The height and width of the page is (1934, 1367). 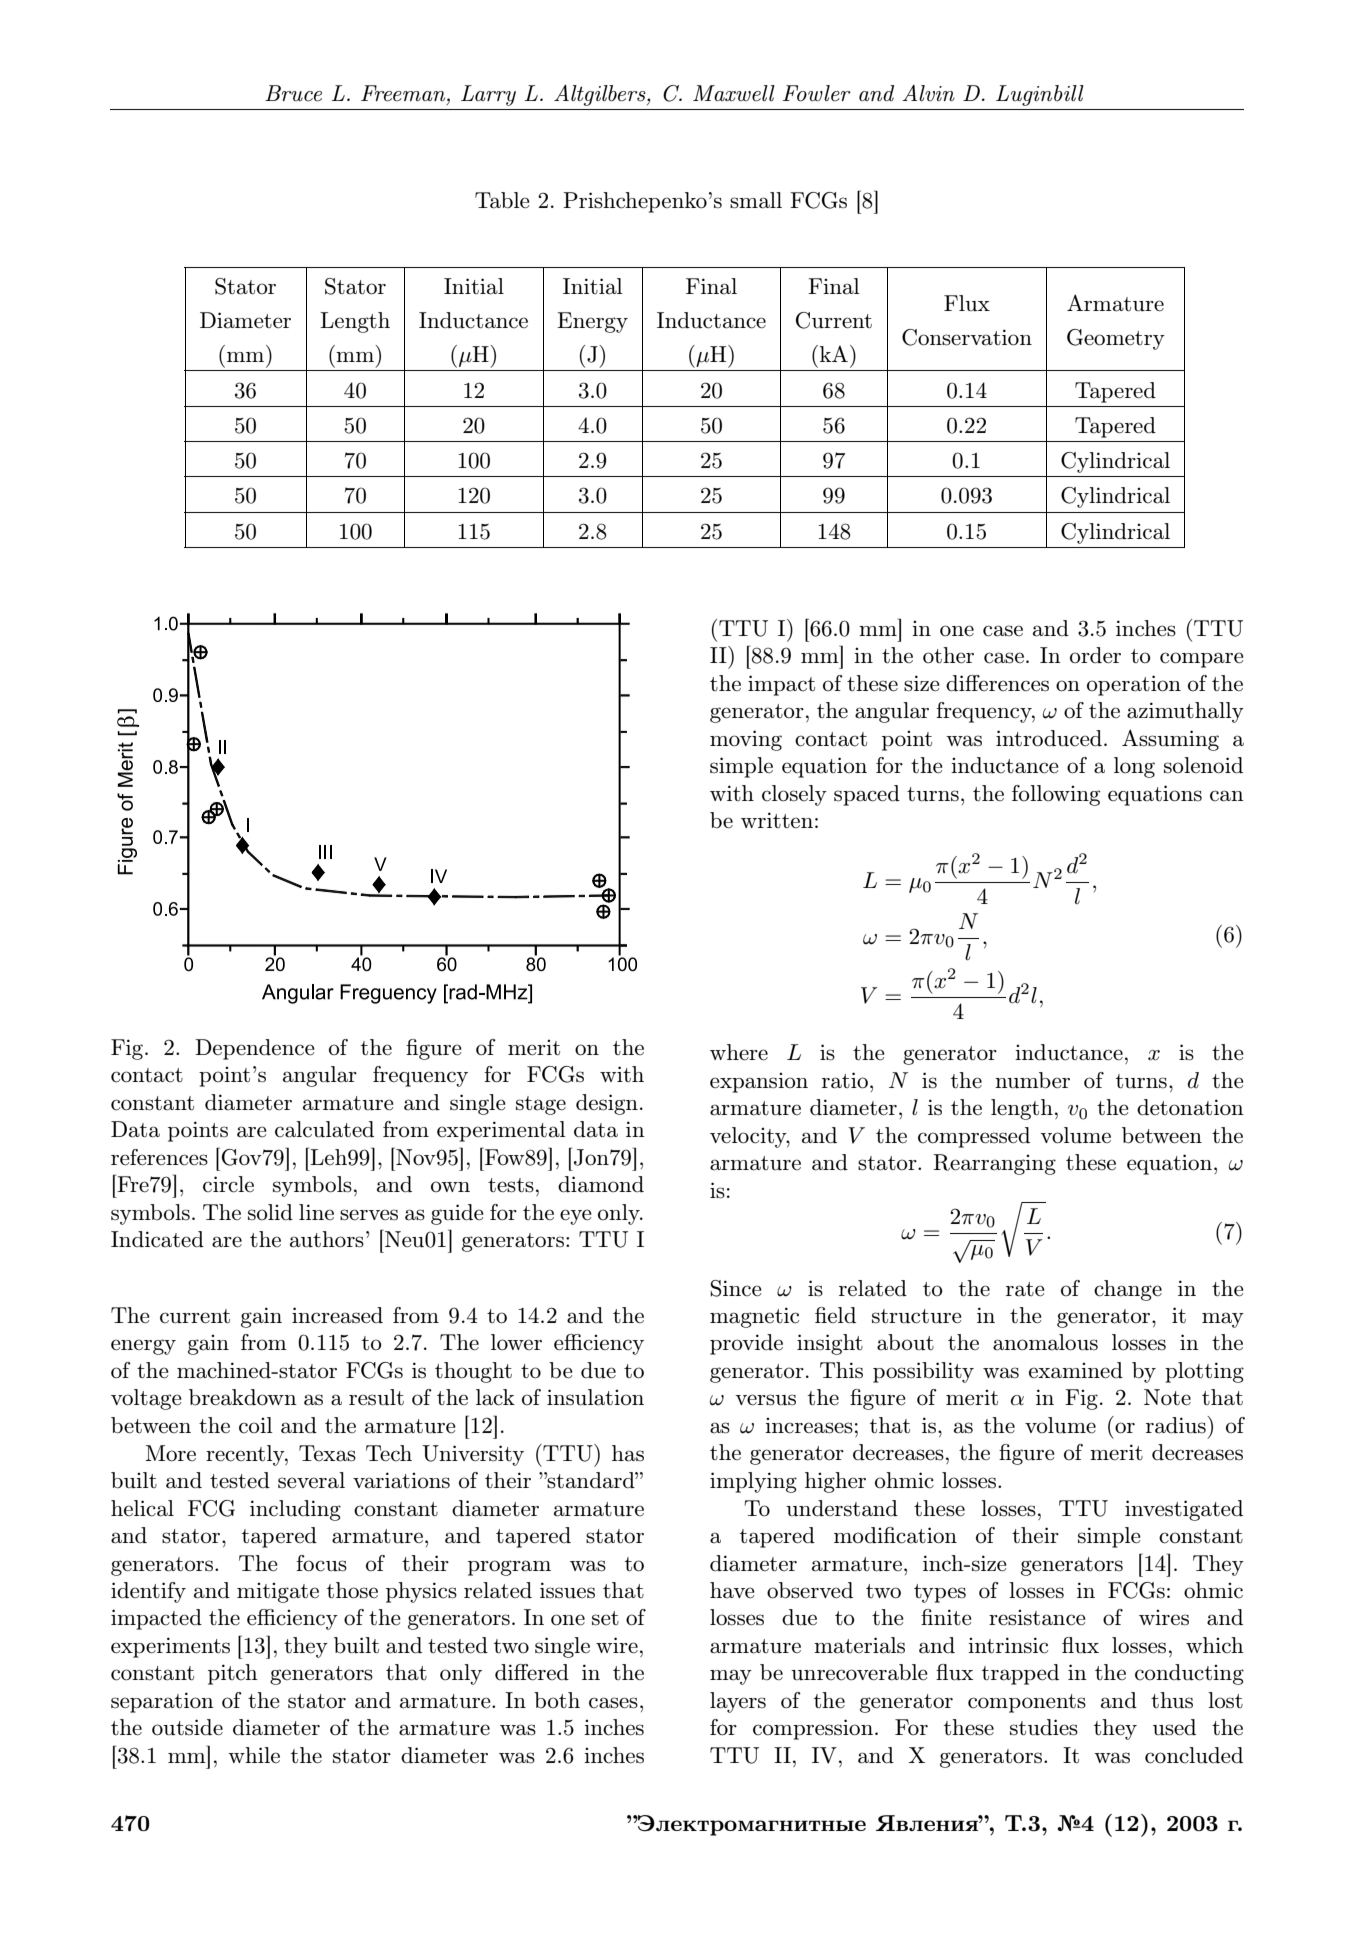 I want to click on pitch, so click(x=233, y=1674).
